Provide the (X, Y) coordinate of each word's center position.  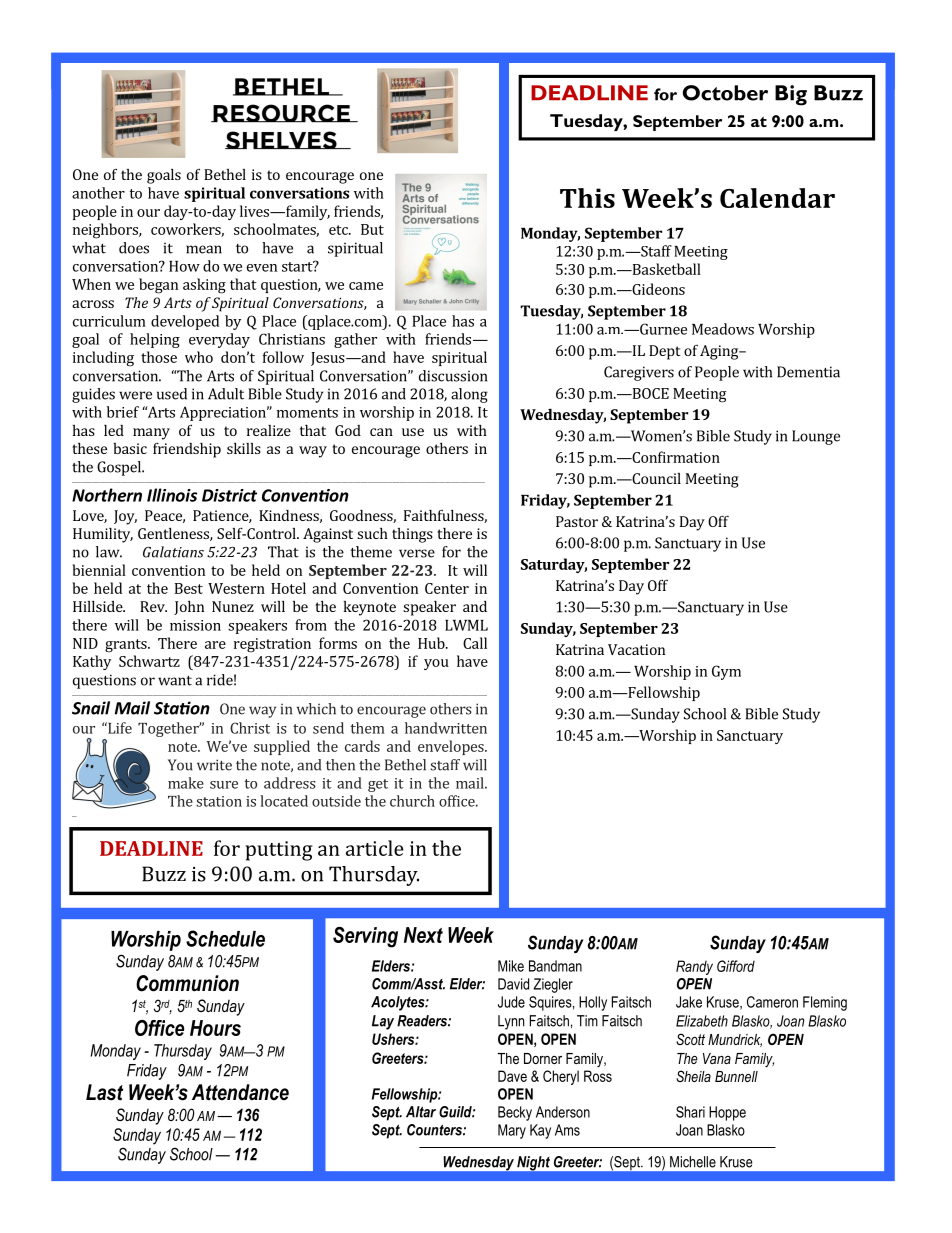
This (587, 198)
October (725, 93)
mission (195, 625)
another (98, 193)
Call (475, 643)
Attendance (240, 1092)
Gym (726, 672)
